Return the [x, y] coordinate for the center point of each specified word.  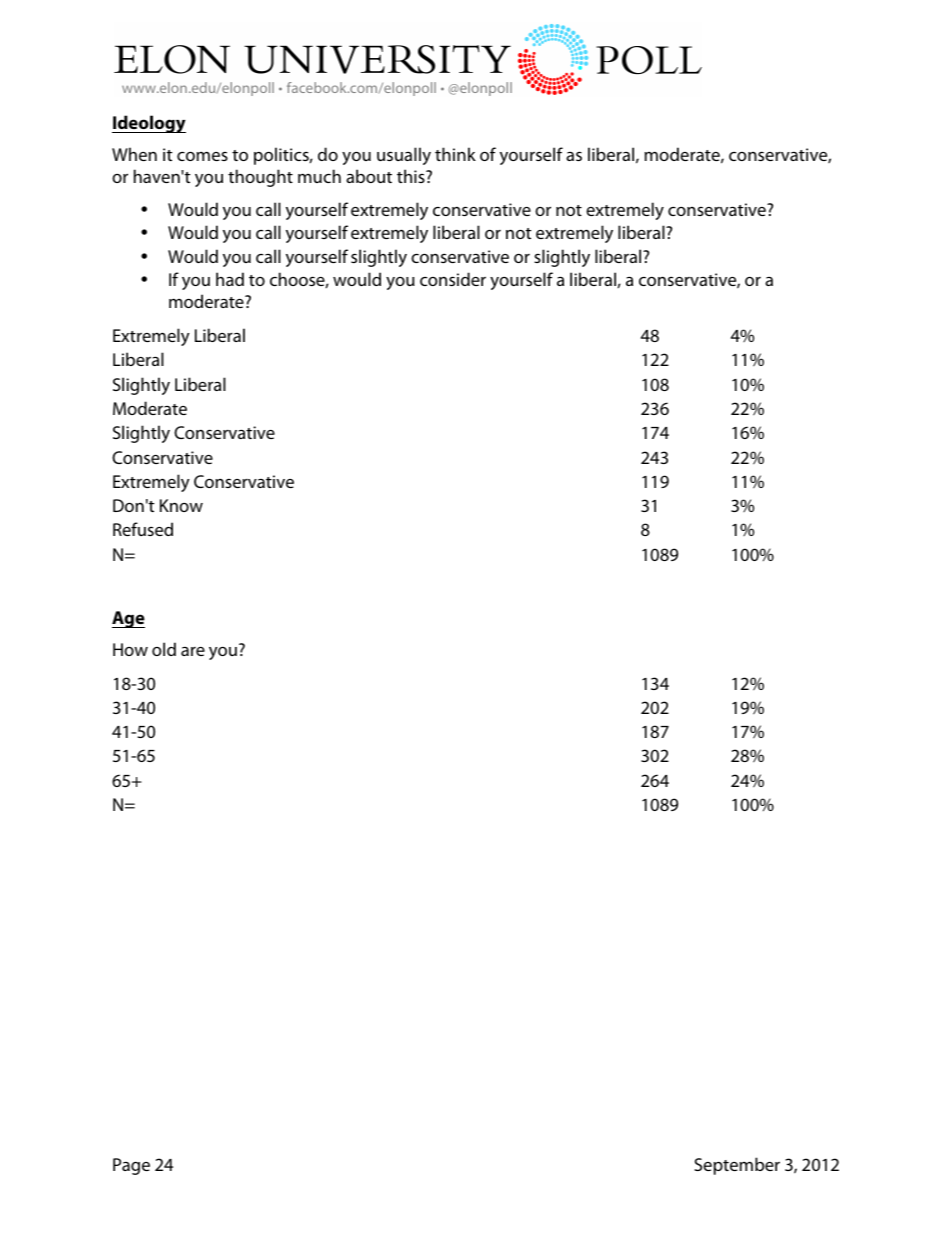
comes [202, 156]
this [412, 176]
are [193, 651]
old [164, 649]
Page [131, 1166]
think [455, 154]
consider [453, 279]
